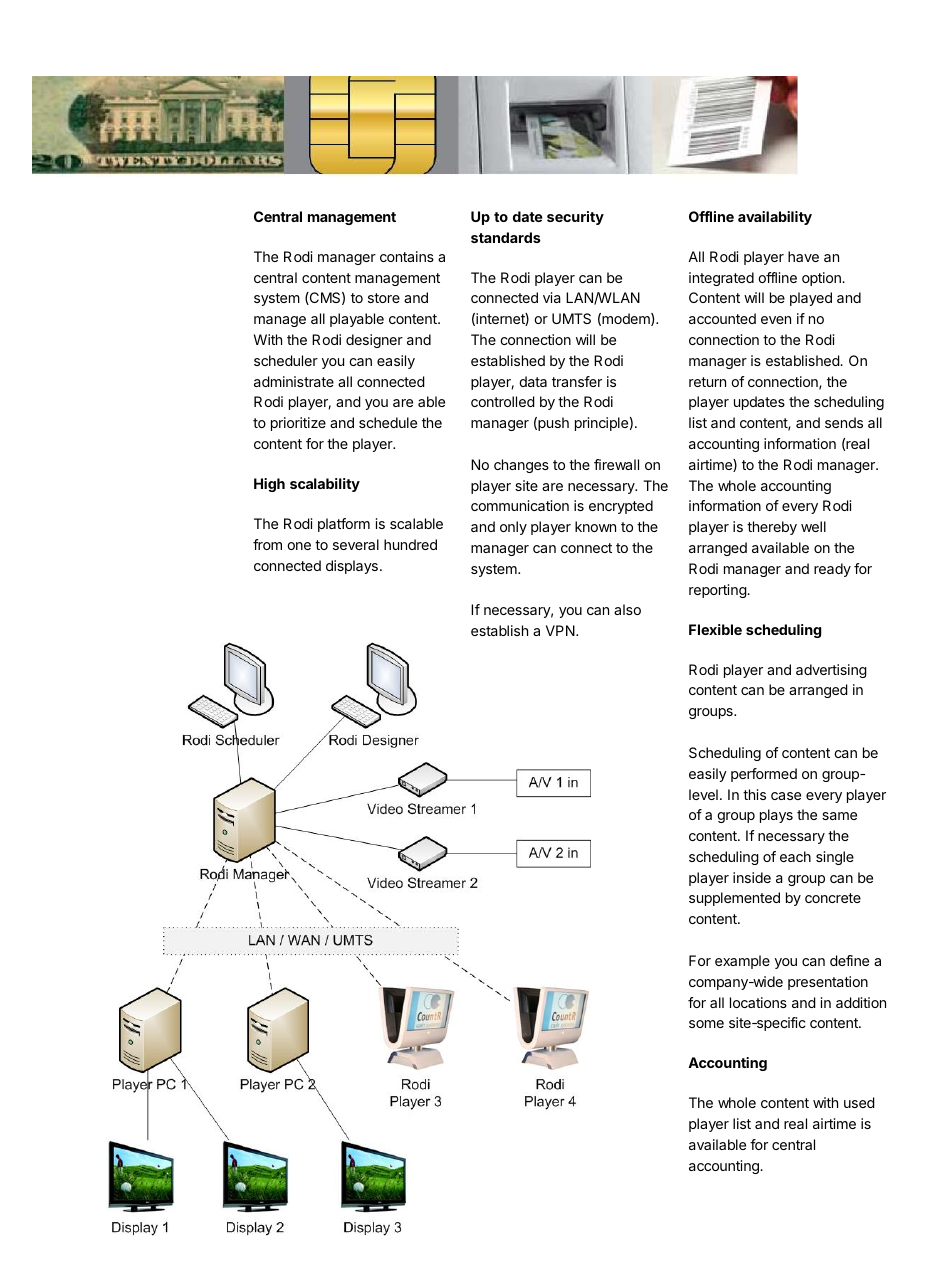  Describe the element at coordinates (742, 962) in the page. I see `example` at that location.
